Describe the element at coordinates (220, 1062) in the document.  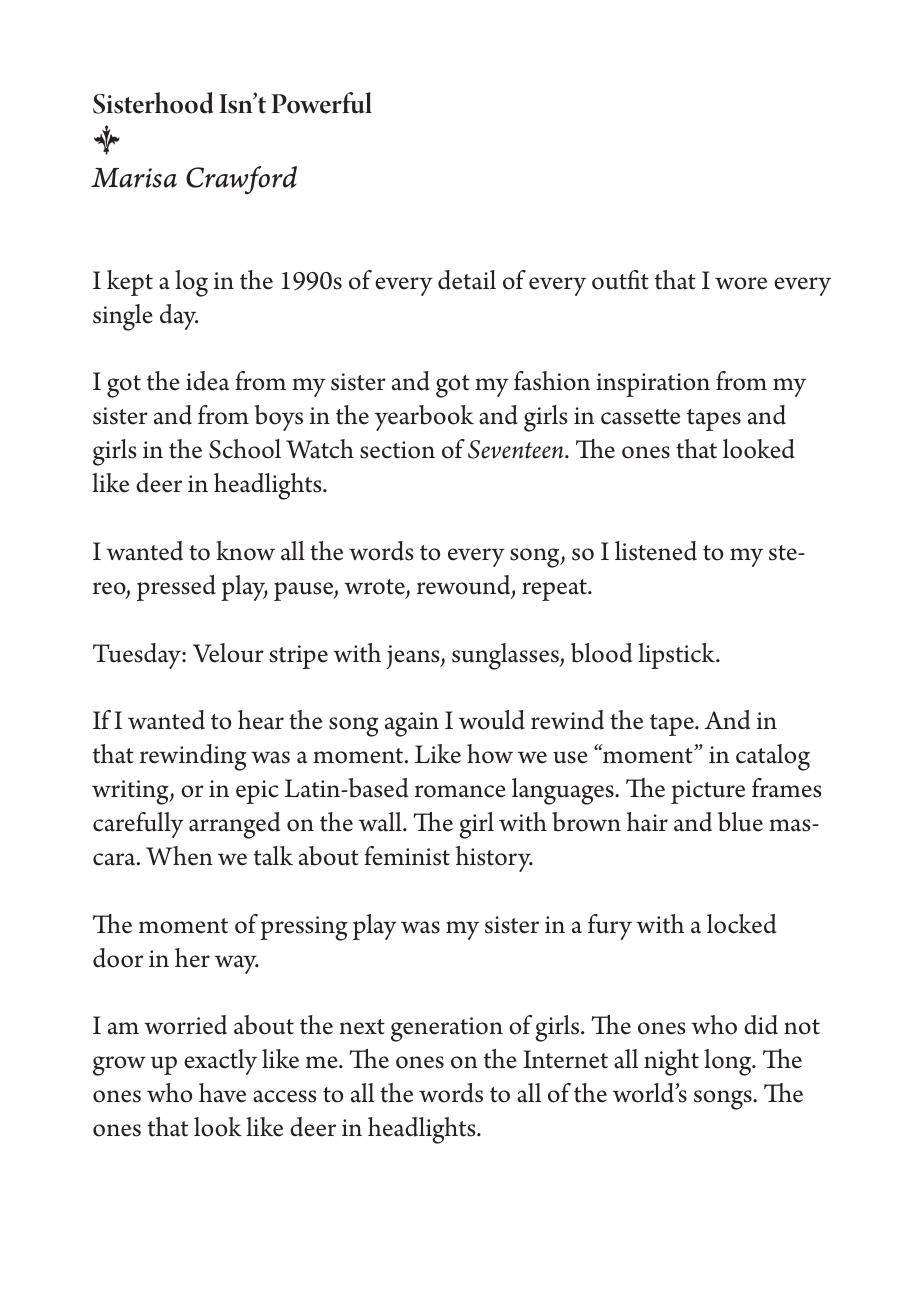
I see `exactly` at that location.
